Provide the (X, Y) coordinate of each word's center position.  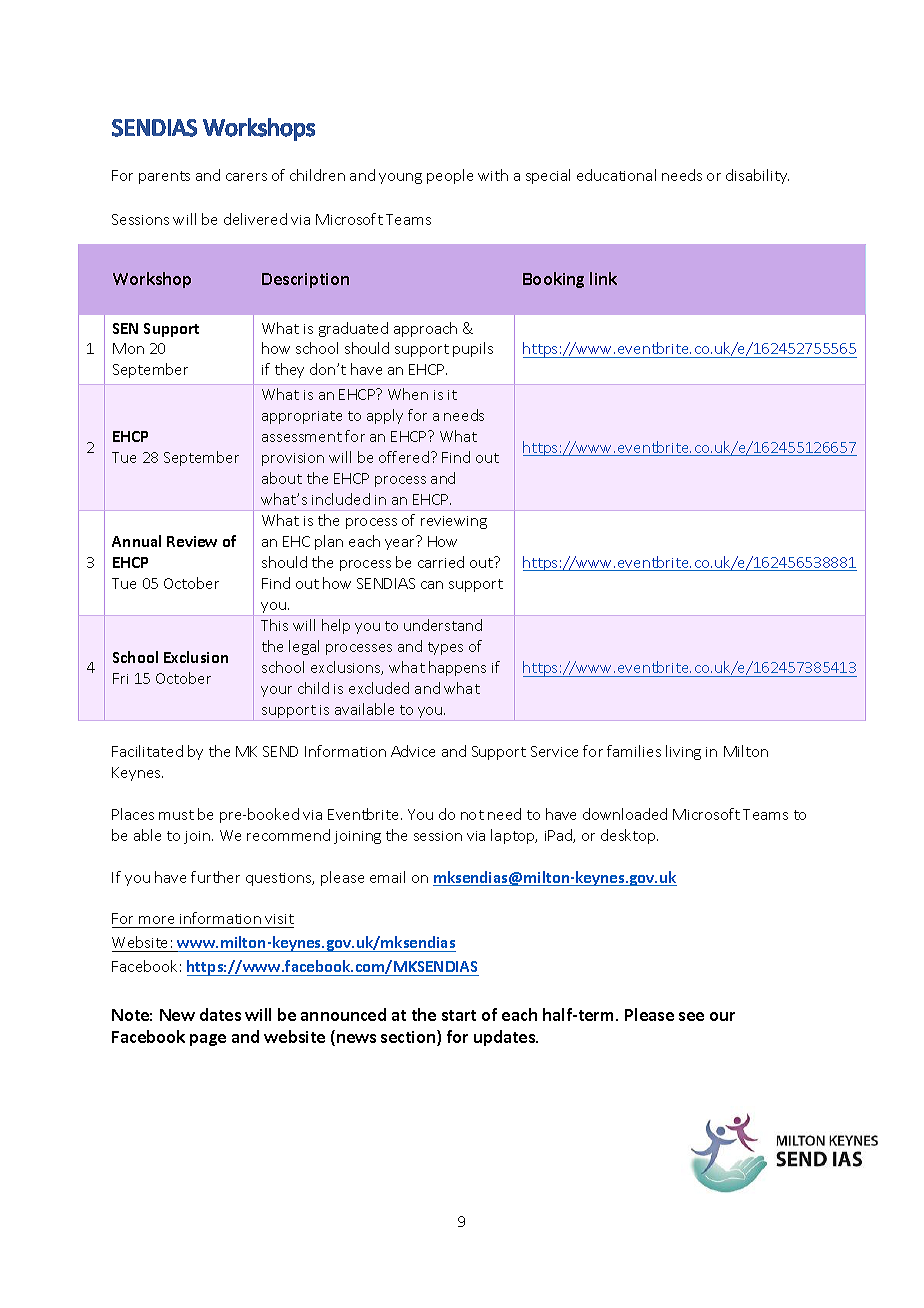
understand (443, 625)
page (208, 1040)
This (274, 625)
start (459, 1015)
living (683, 752)
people (450, 176)
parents (164, 177)
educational (616, 175)
